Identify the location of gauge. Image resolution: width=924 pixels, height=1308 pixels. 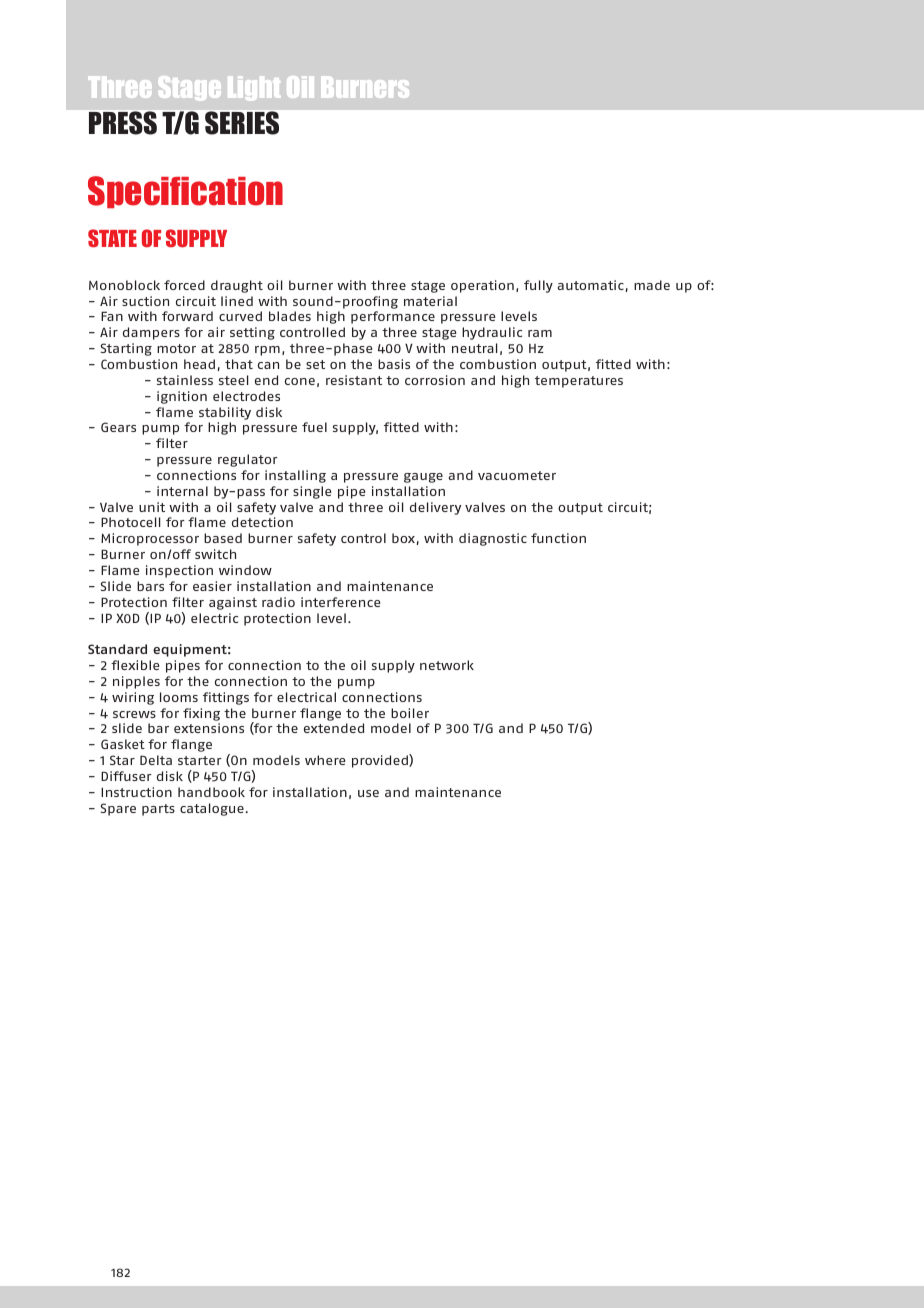
(423, 478).
